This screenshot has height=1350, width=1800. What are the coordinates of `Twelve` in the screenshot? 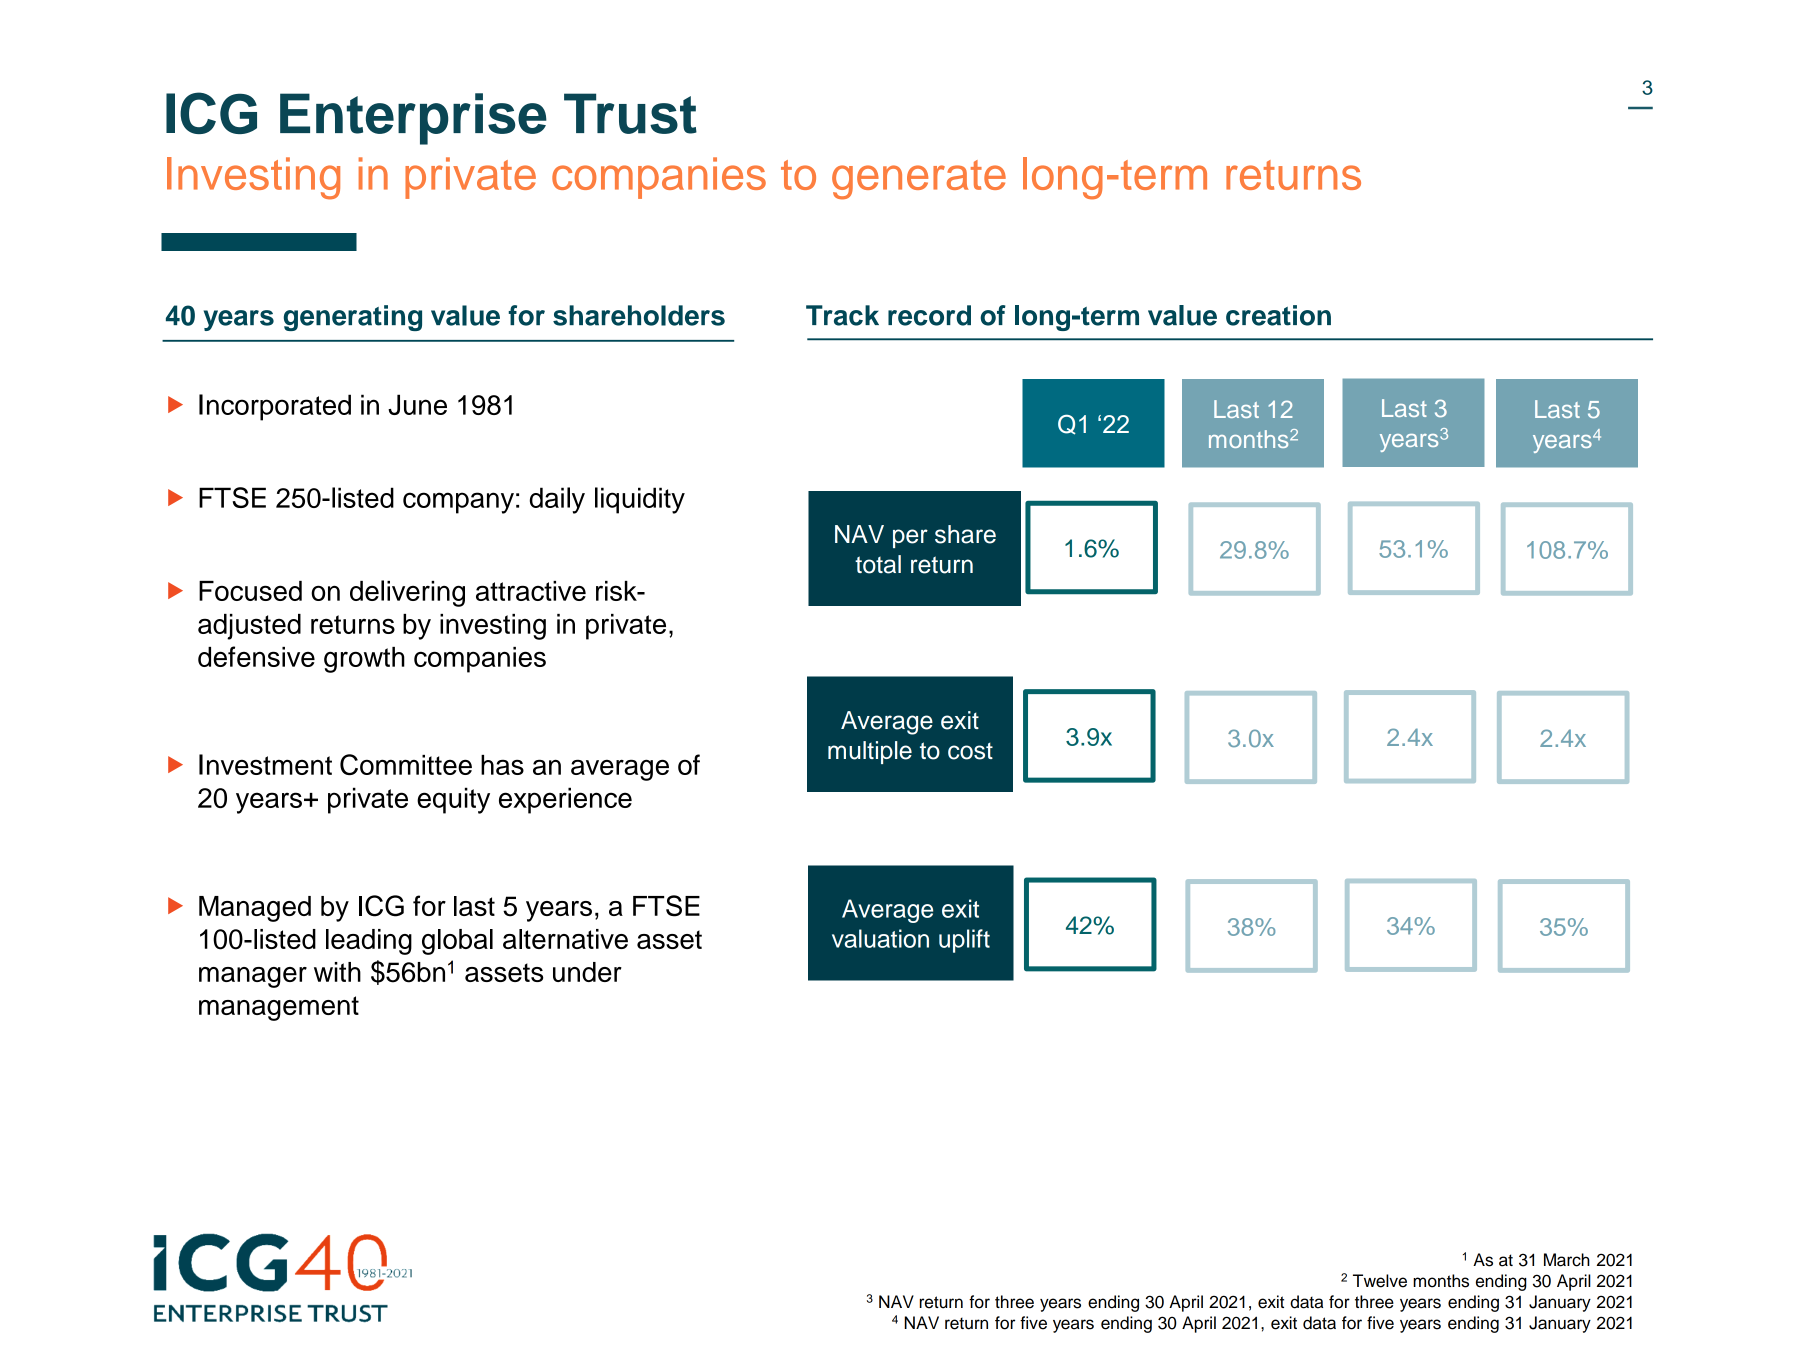 It's located at (1380, 1281).
